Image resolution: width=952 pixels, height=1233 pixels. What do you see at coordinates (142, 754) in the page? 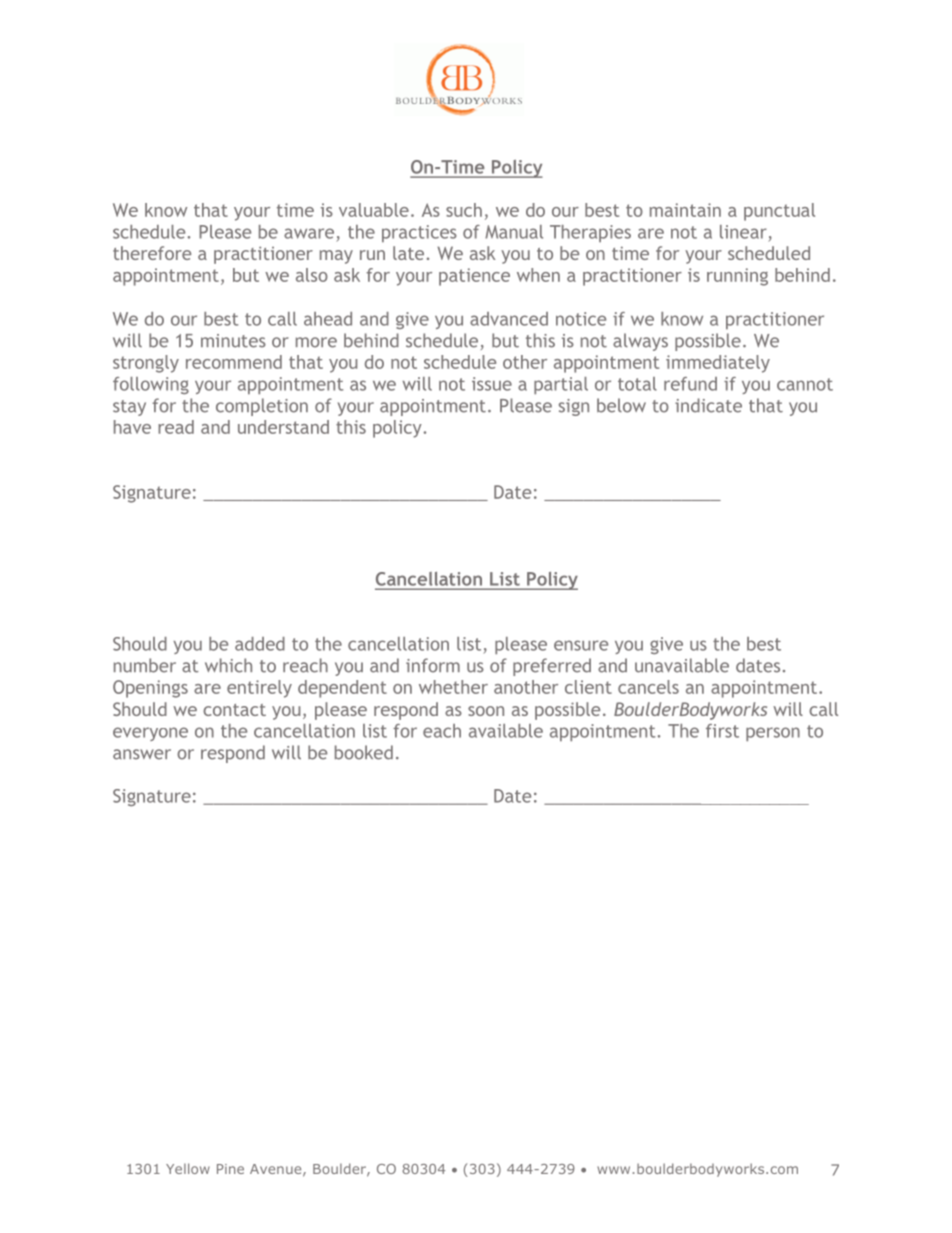
I see `answer` at bounding box center [142, 754].
